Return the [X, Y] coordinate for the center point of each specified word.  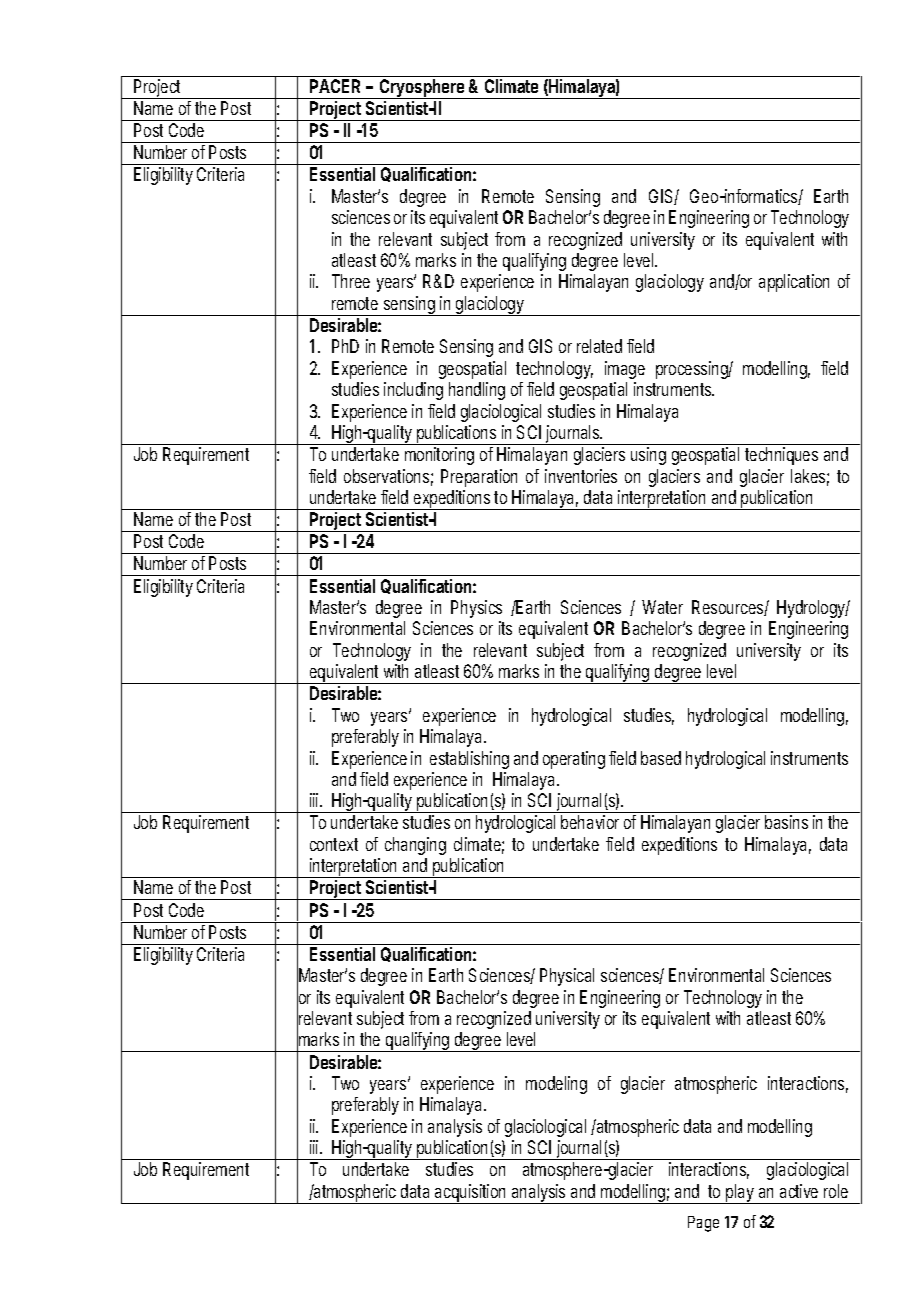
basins [786, 822]
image [625, 370]
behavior [590, 822]
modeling [556, 1085]
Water [662, 607]
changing [415, 846]
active [799, 1191]
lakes [810, 477]
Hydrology [813, 609]
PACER [335, 86]
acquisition [472, 1194]
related [599, 346]
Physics [476, 609]
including [413, 391]
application [794, 283]
